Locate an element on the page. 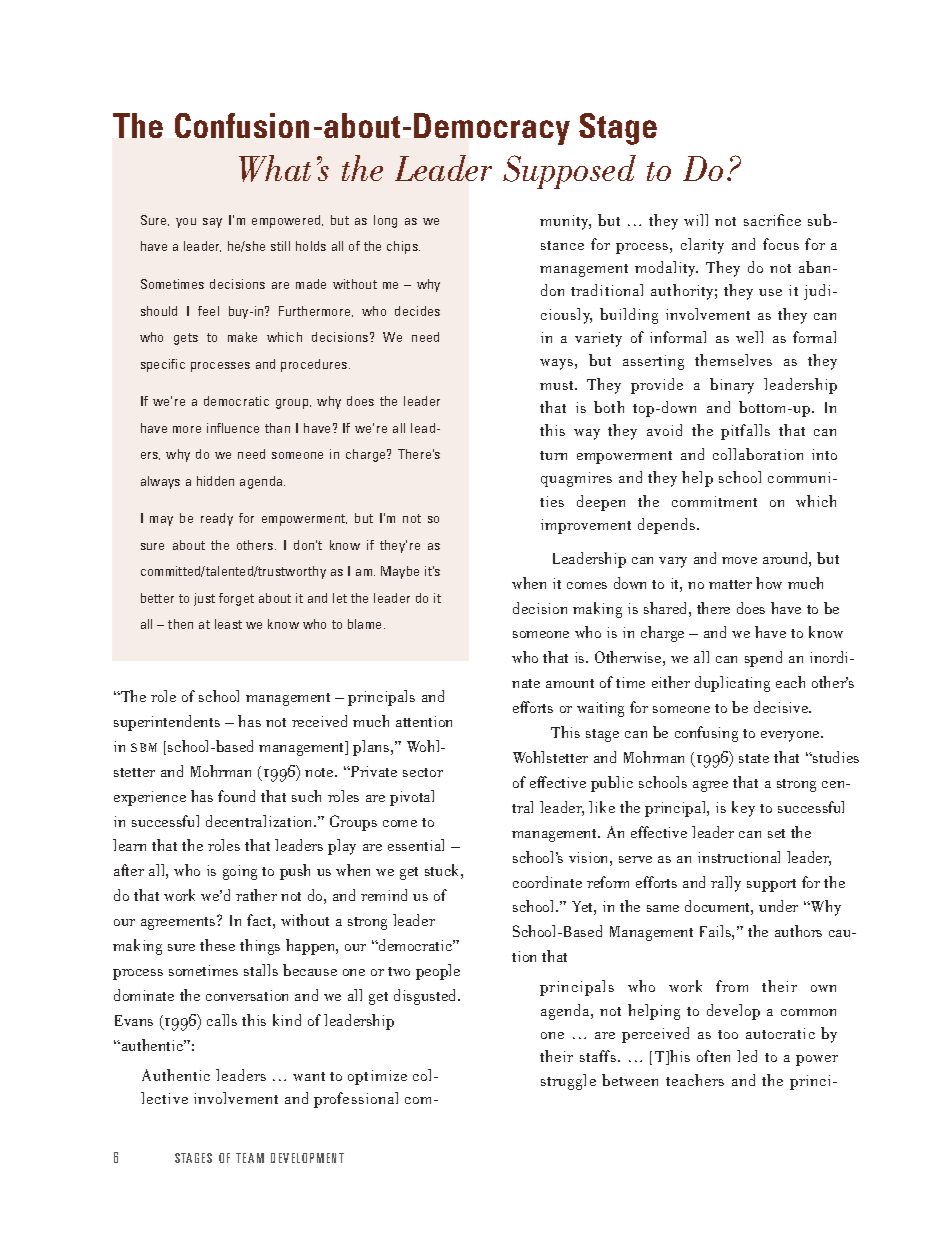 This document has width=952, height=1233. sacrifice is located at coordinates (772, 220).
